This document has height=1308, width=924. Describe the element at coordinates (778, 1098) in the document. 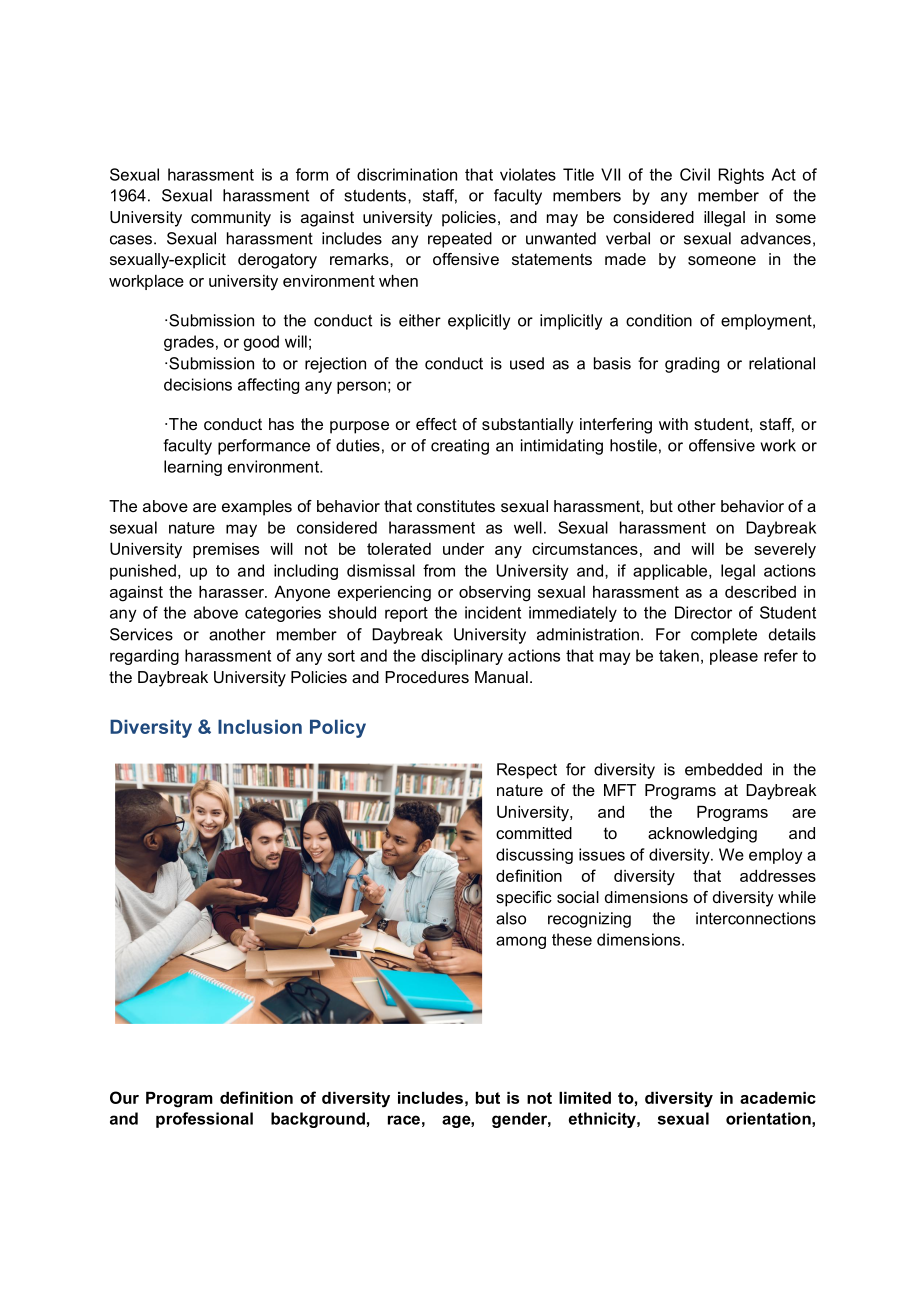

I see `academic` at that location.
